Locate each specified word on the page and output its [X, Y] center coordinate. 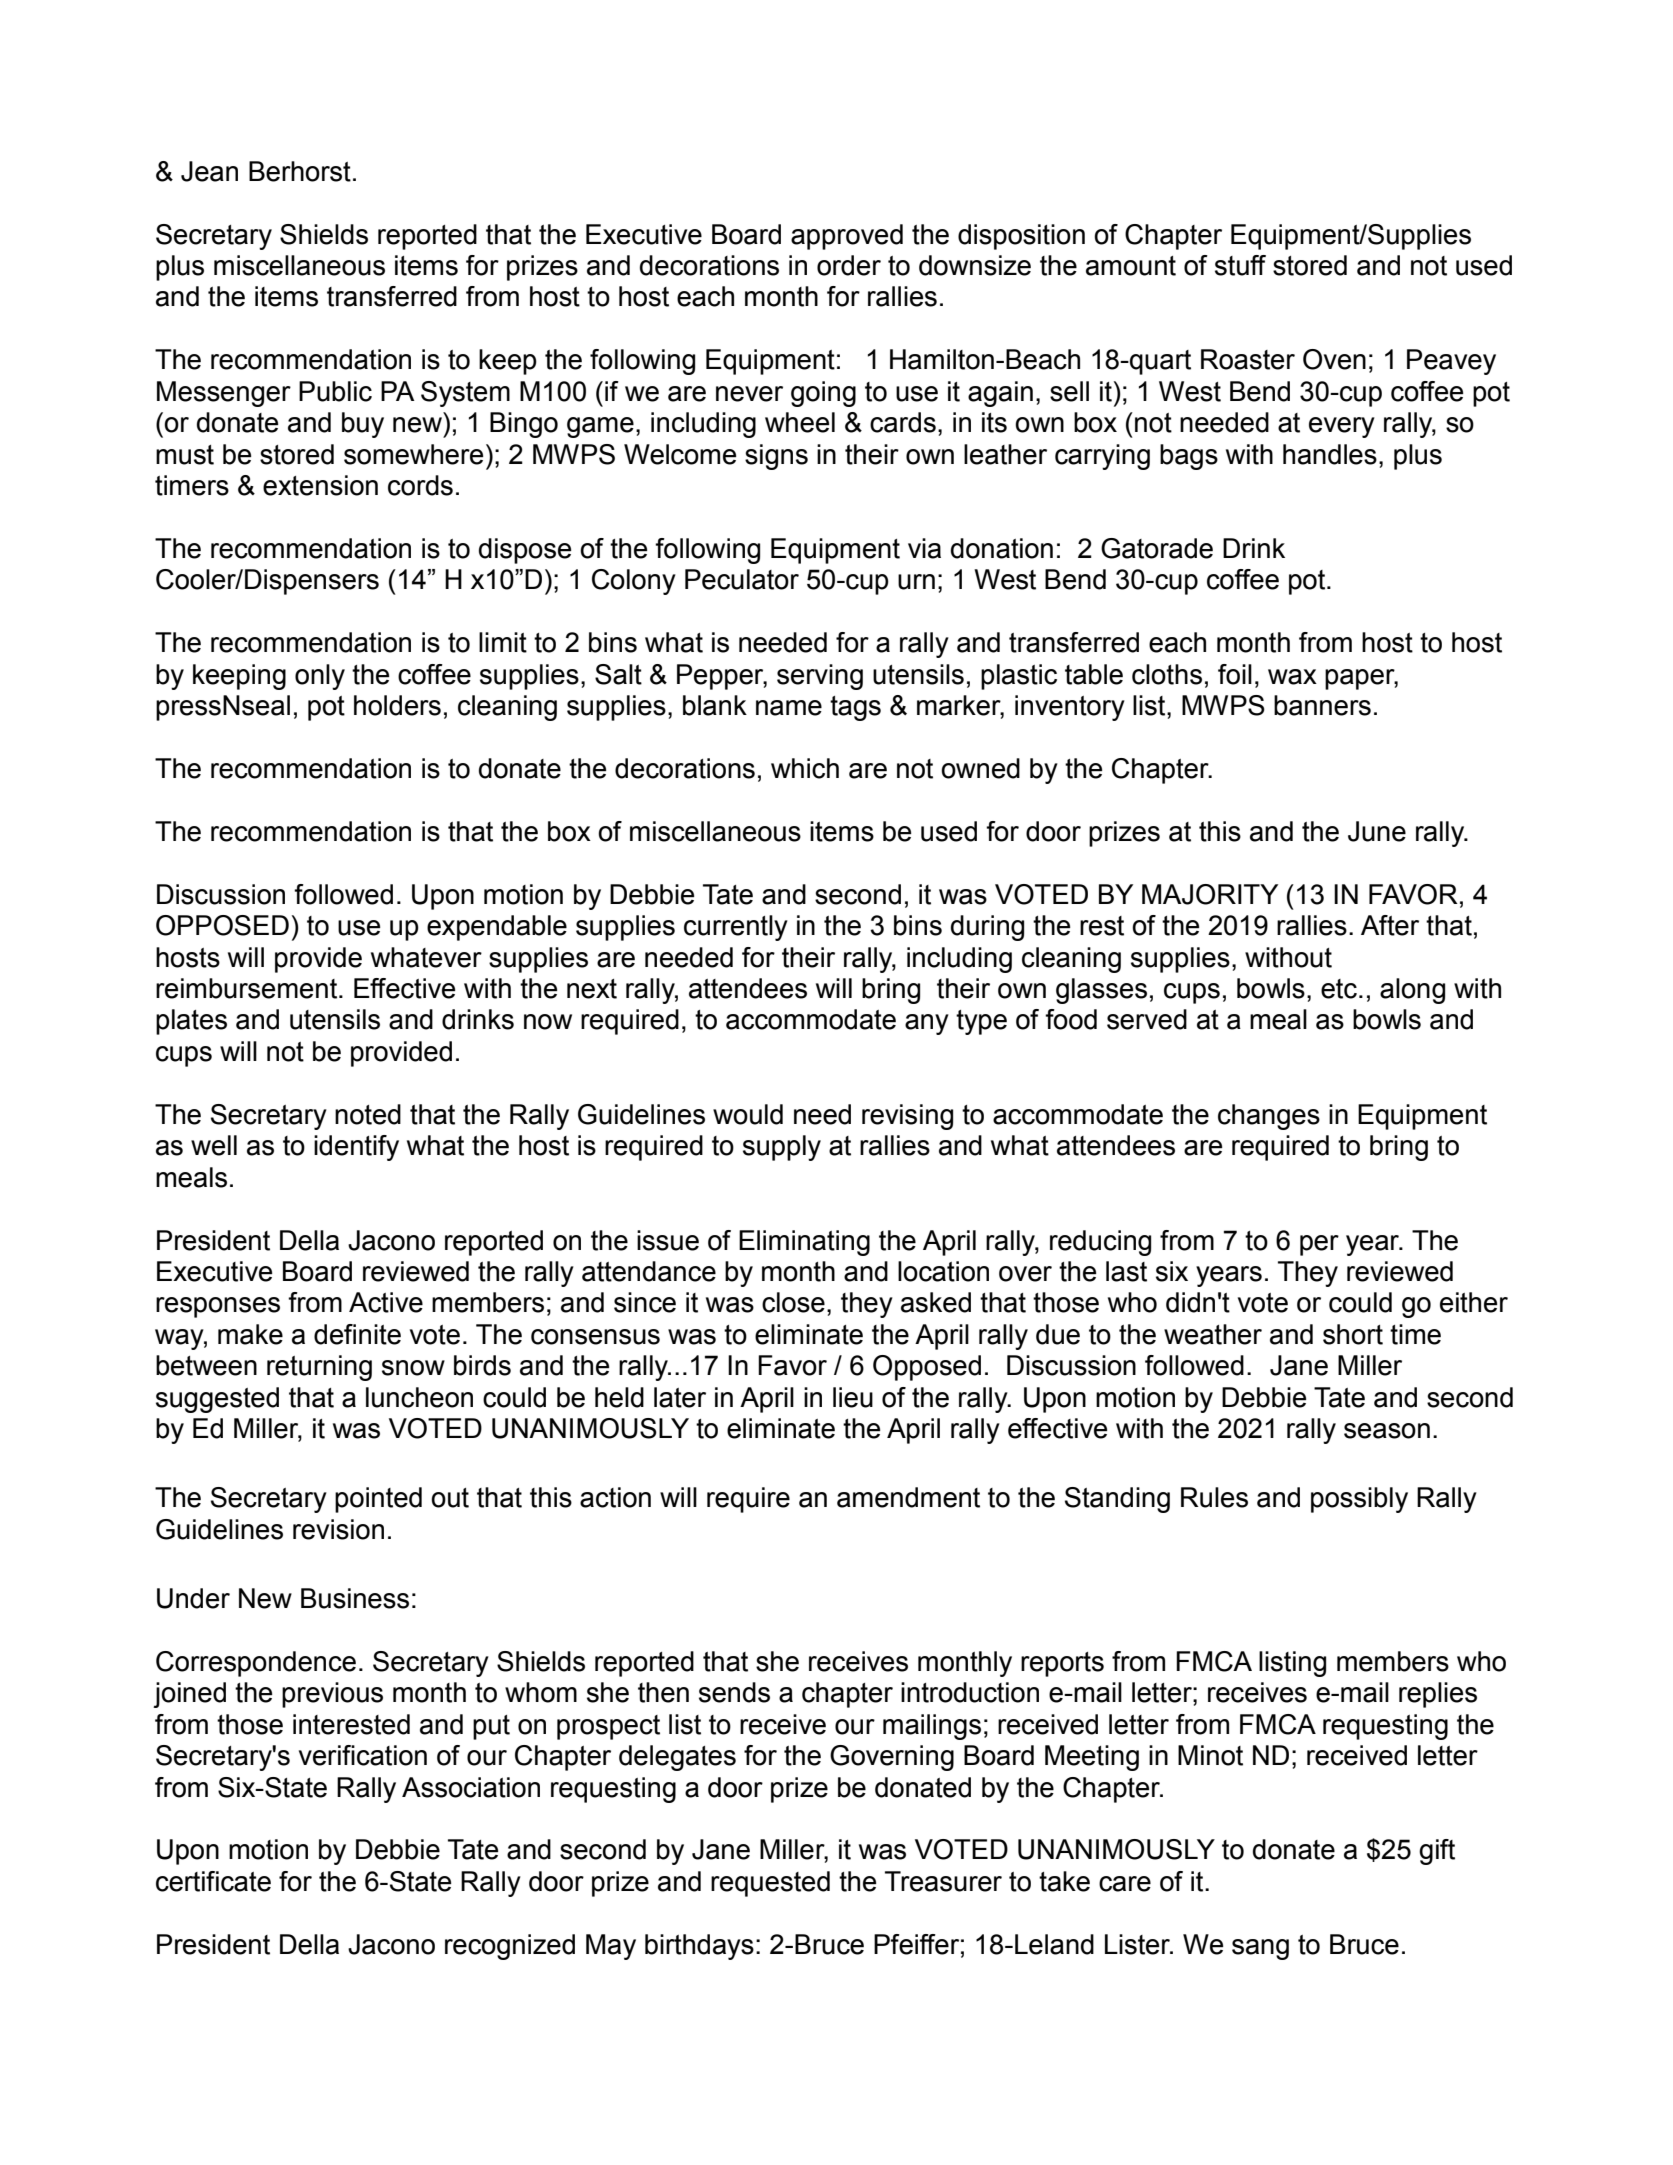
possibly [1359, 1500]
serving [820, 677]
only [320, 677]
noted [368, 1114]
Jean [209, 171]
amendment [908, 1497]
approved [847, 237]
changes [1269, 1117]
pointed [378, 1500]
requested [770, 1884]
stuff [1240, 265]
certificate [213, 1881]
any [927, 1024]
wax [1292, 677]
